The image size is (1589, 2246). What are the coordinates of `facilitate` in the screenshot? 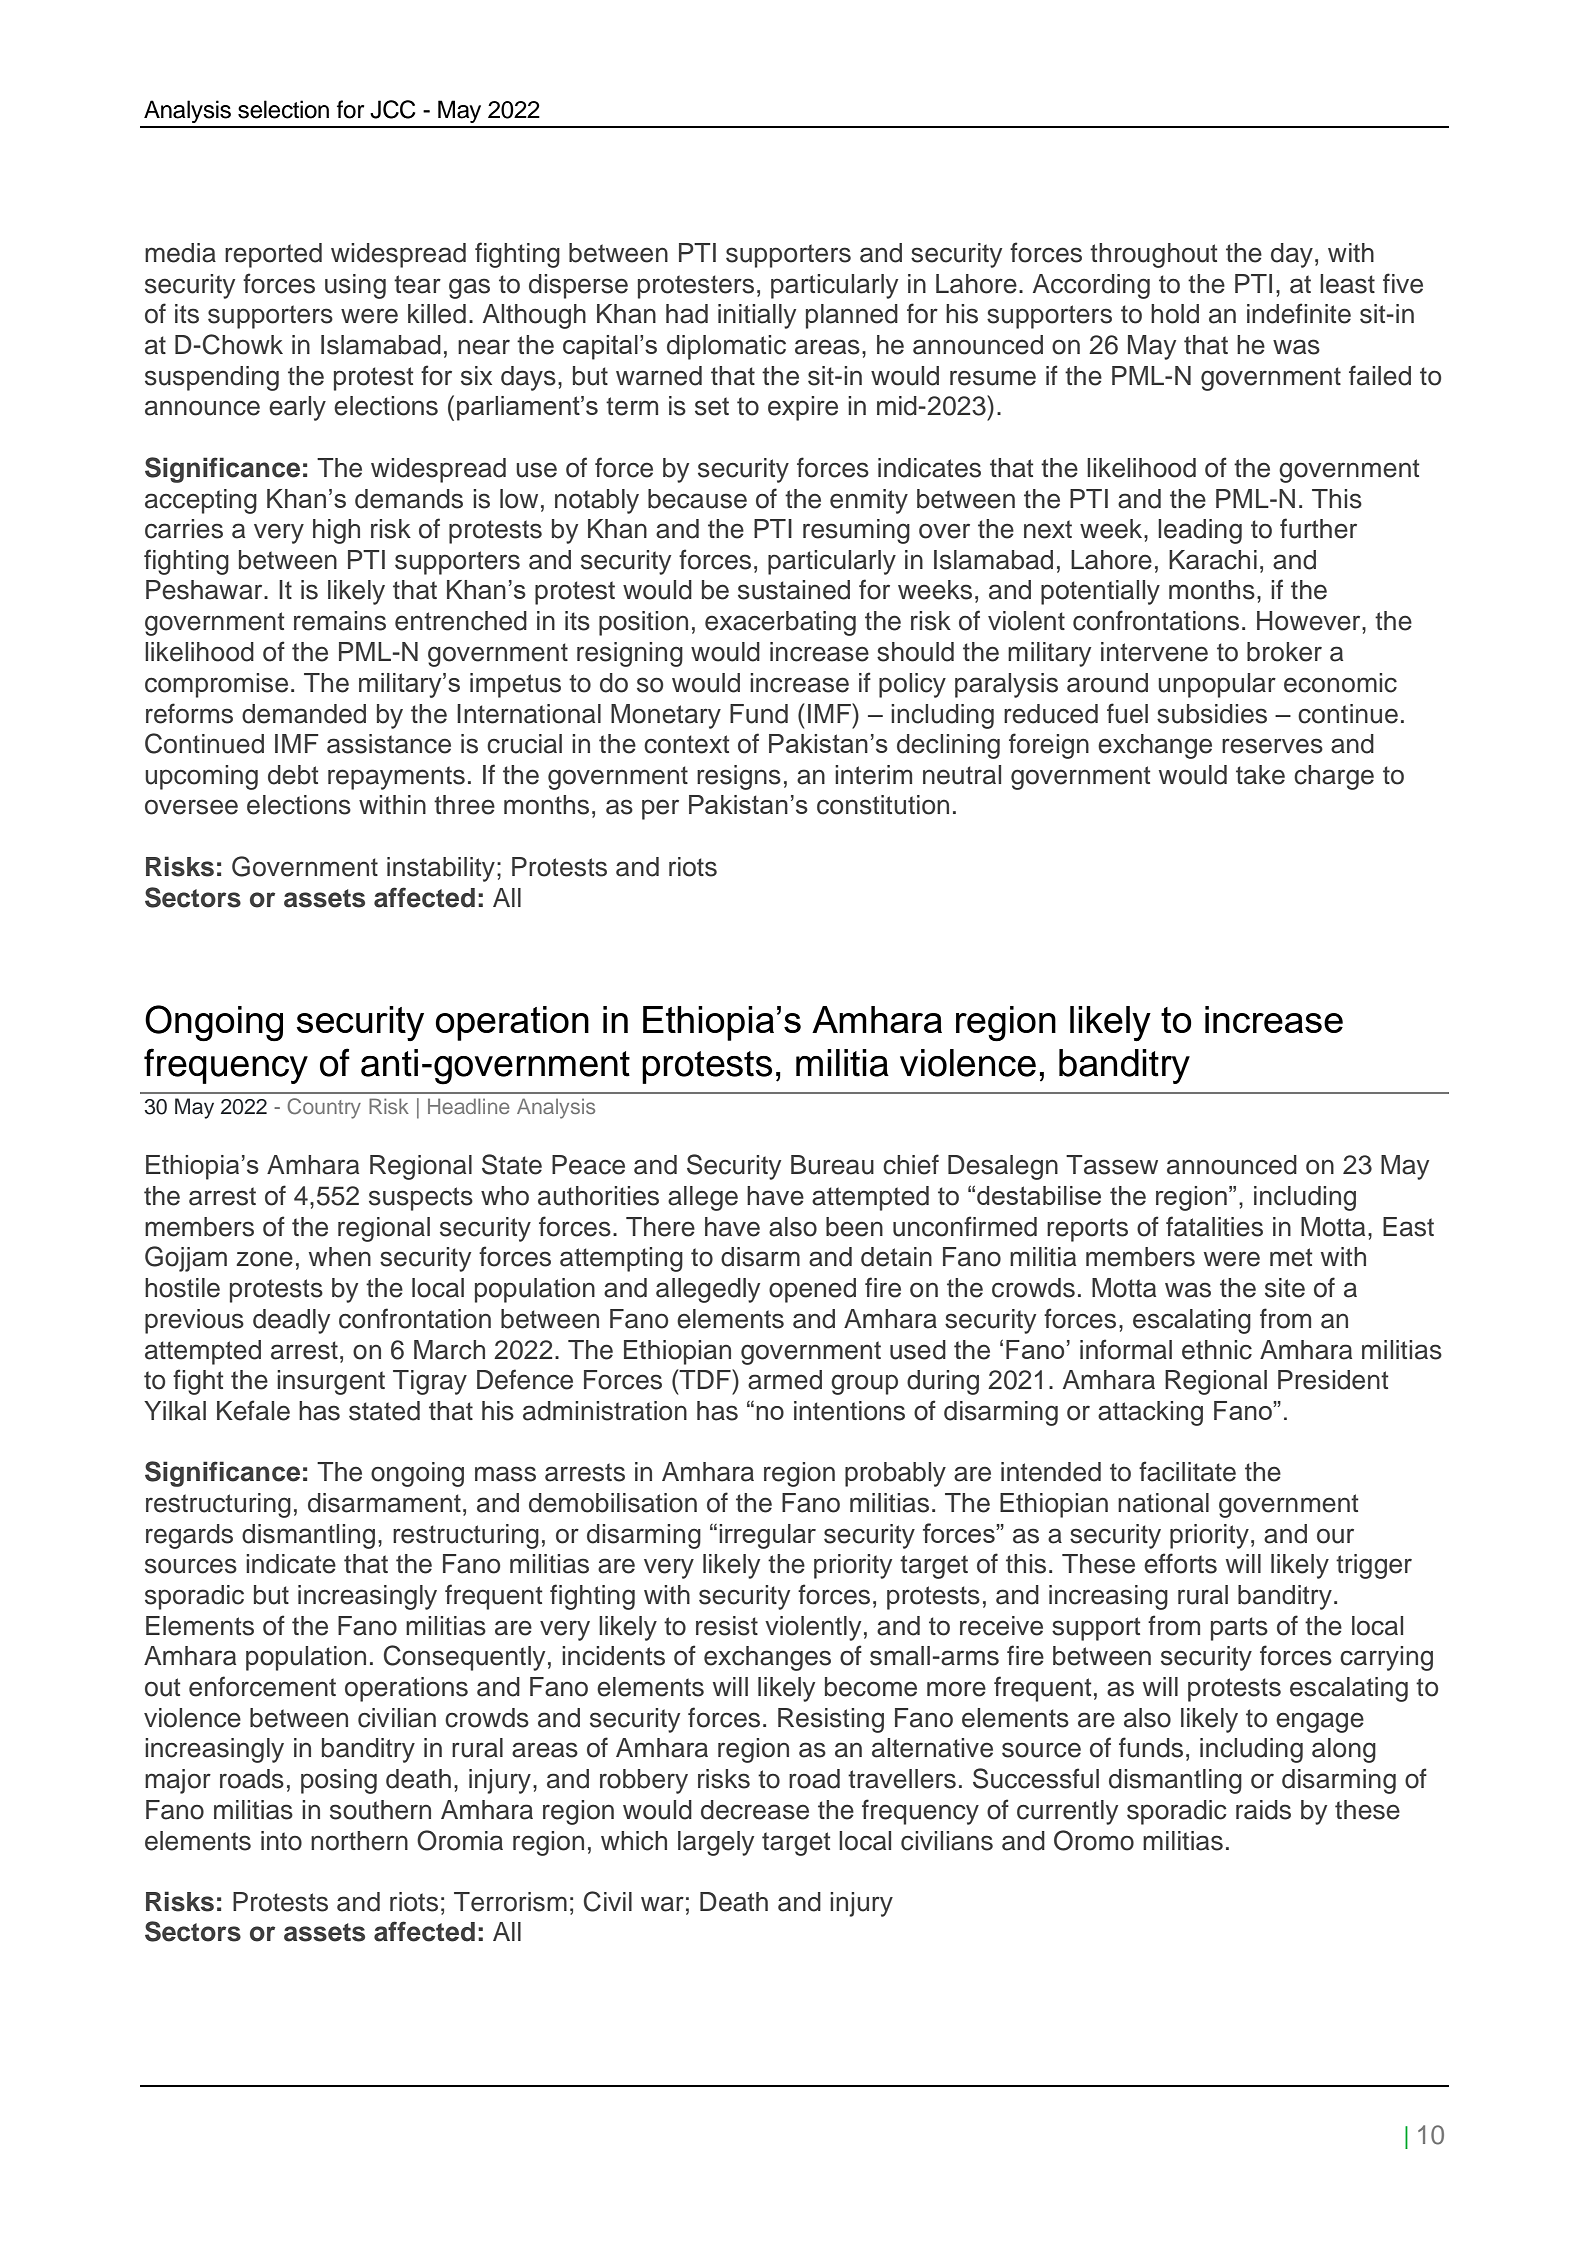 It's located at (1187, 1471).
